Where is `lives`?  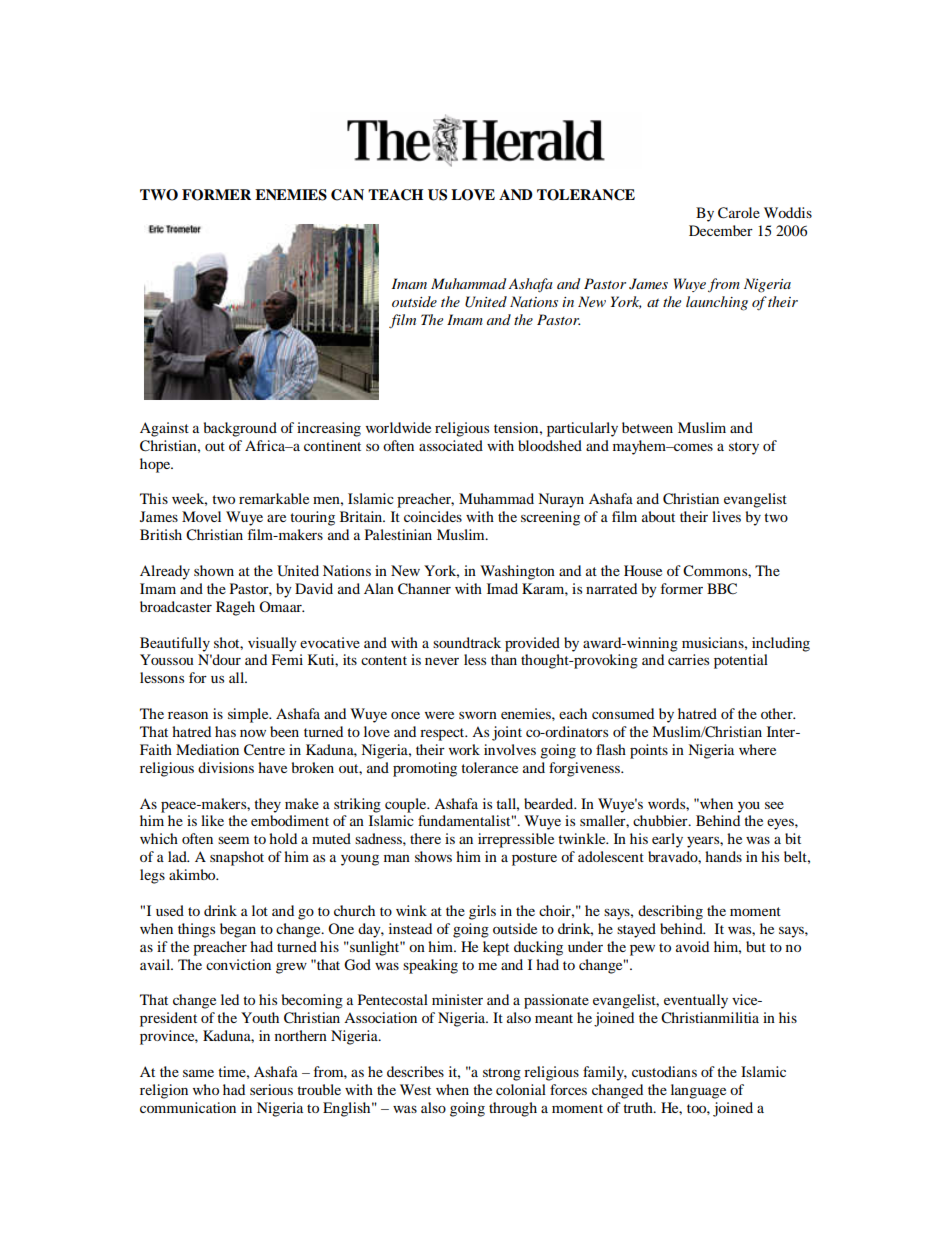
lives is located at coordinates (726, 516).
